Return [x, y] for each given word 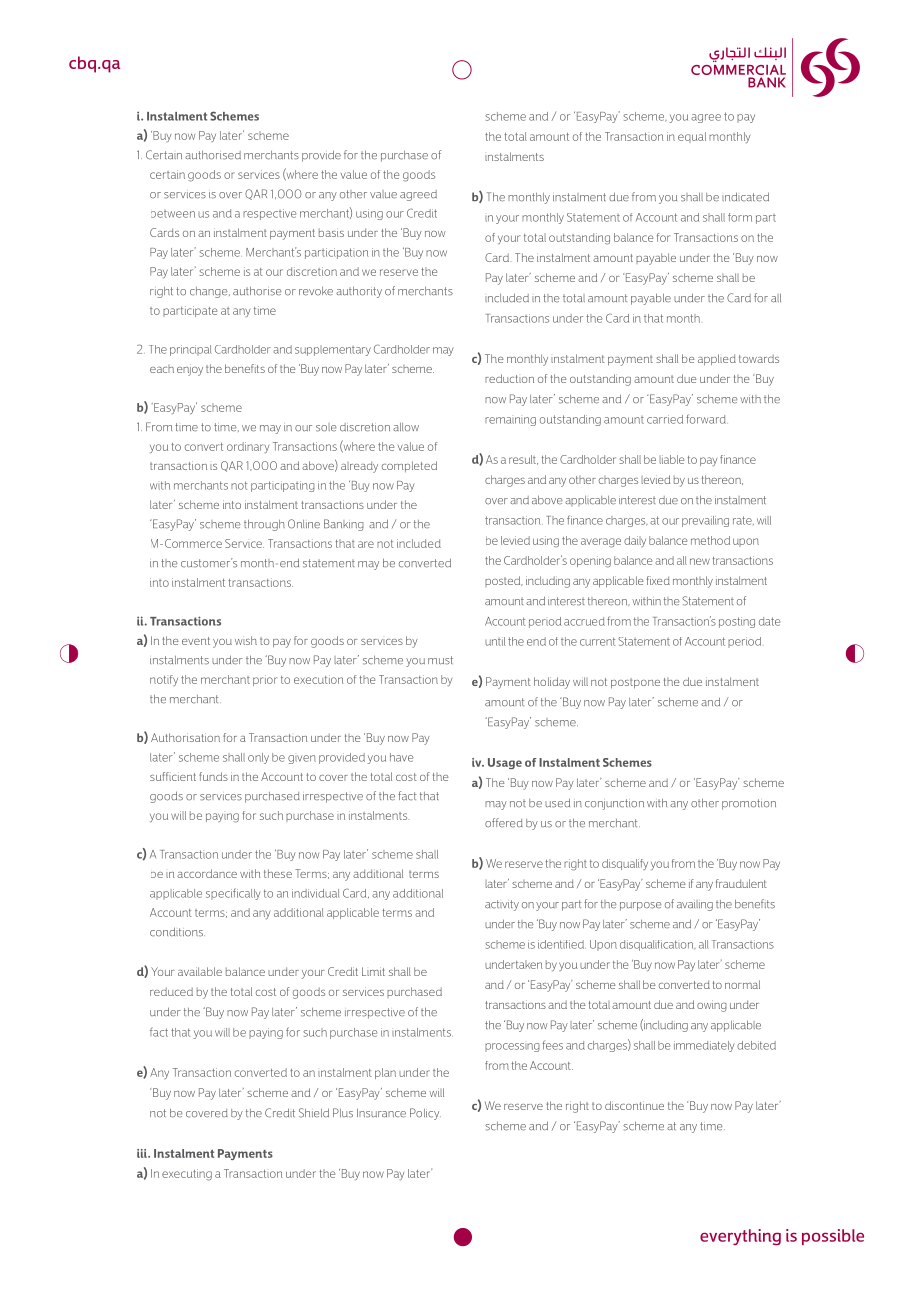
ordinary [248, 447]
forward [707, 419]
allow [406, 427]
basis [331, 232]
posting [737, 622]
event [196, 641]
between [173, 214]
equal [692, 137]
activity [502, 905]
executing [187, 1175]
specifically [233, 894]
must [440, 660]
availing [695, 905]
